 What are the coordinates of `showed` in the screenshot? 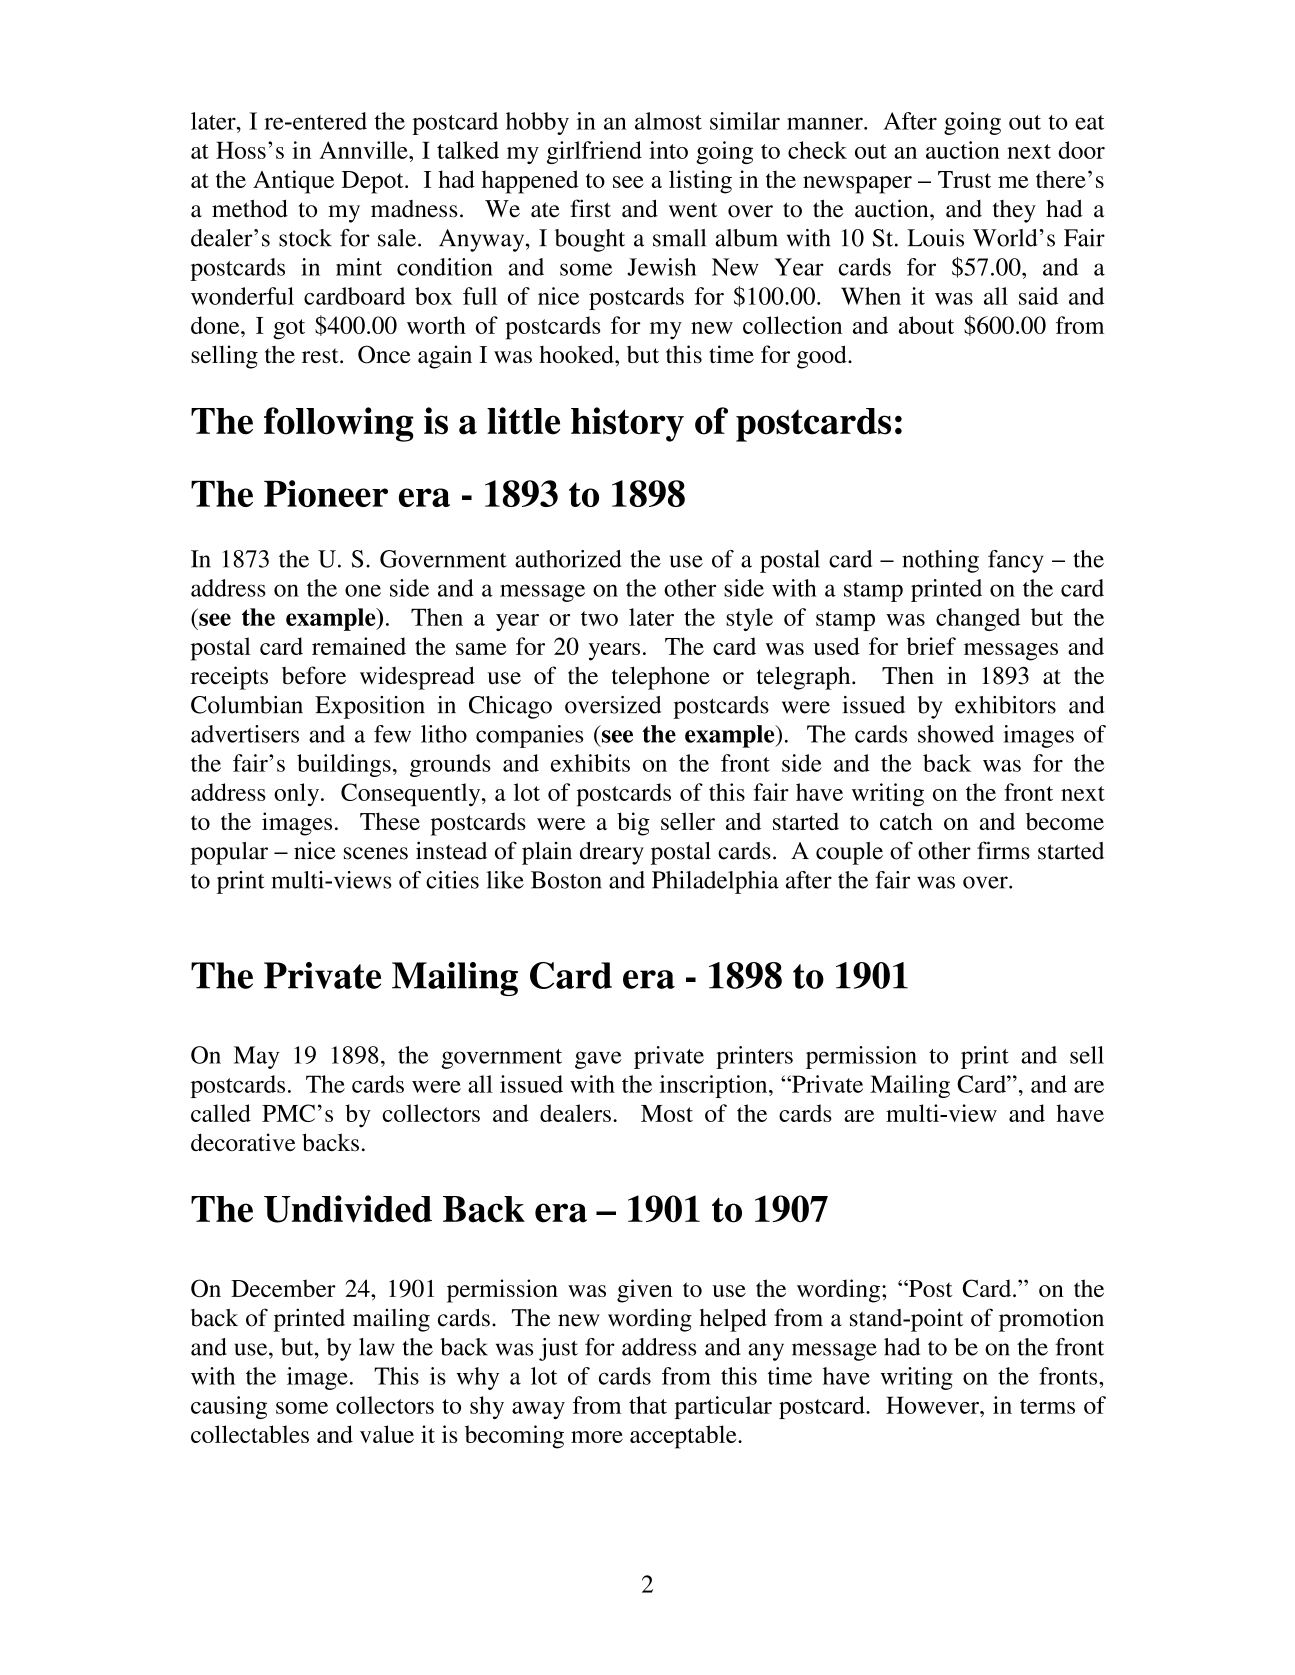 It's located at (956, 734).
